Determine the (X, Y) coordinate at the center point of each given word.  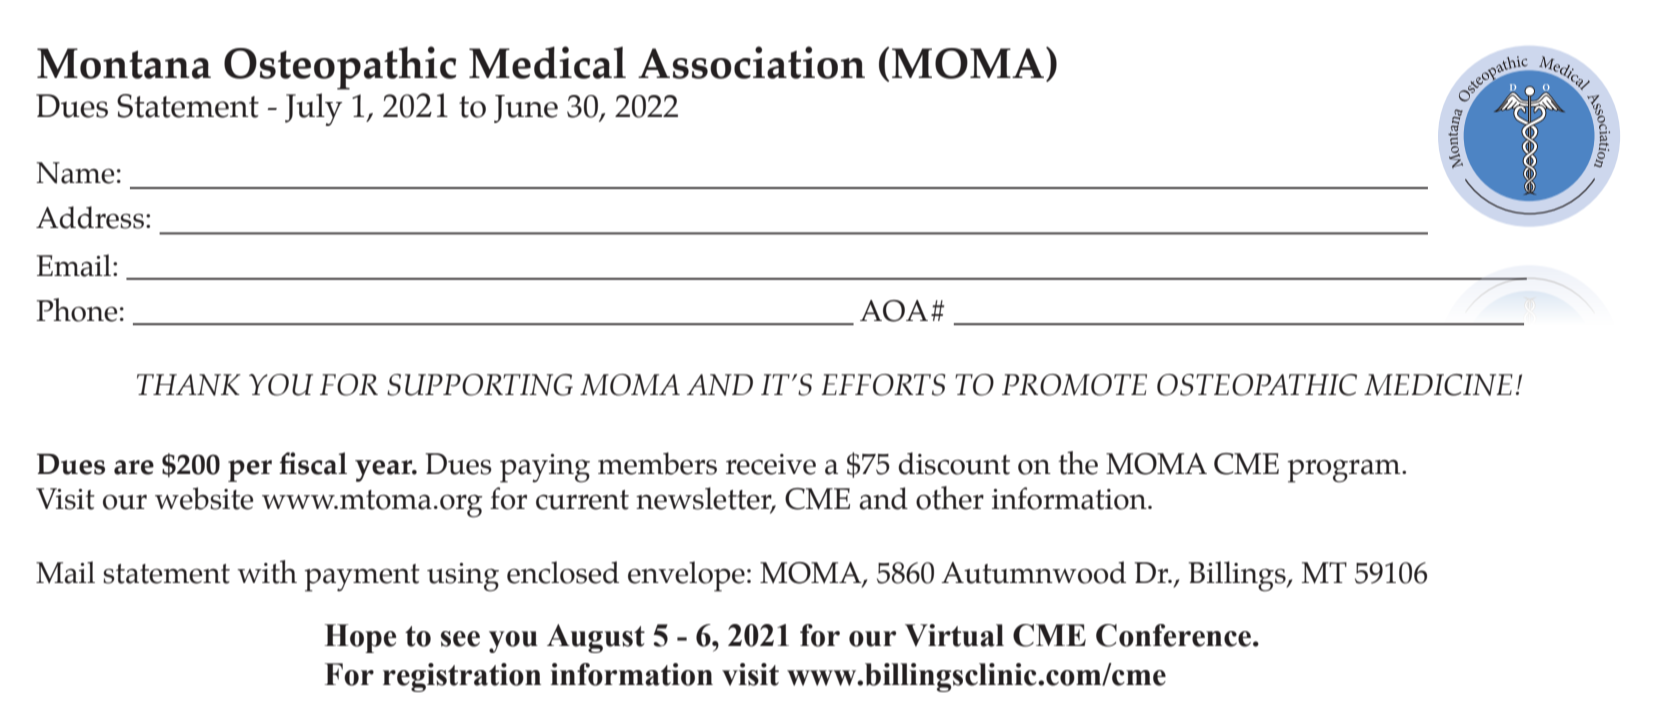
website (204, 498)
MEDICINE (1438, 385)
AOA (894, 311)
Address (90, 217)
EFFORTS (883, 385)
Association (751, 62)
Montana (124, 63)
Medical (547, 62)
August (596, 638)
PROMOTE (1074, 385)
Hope (361, 638)
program (1345, 471)
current (582, 500)
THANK (189, 385)
